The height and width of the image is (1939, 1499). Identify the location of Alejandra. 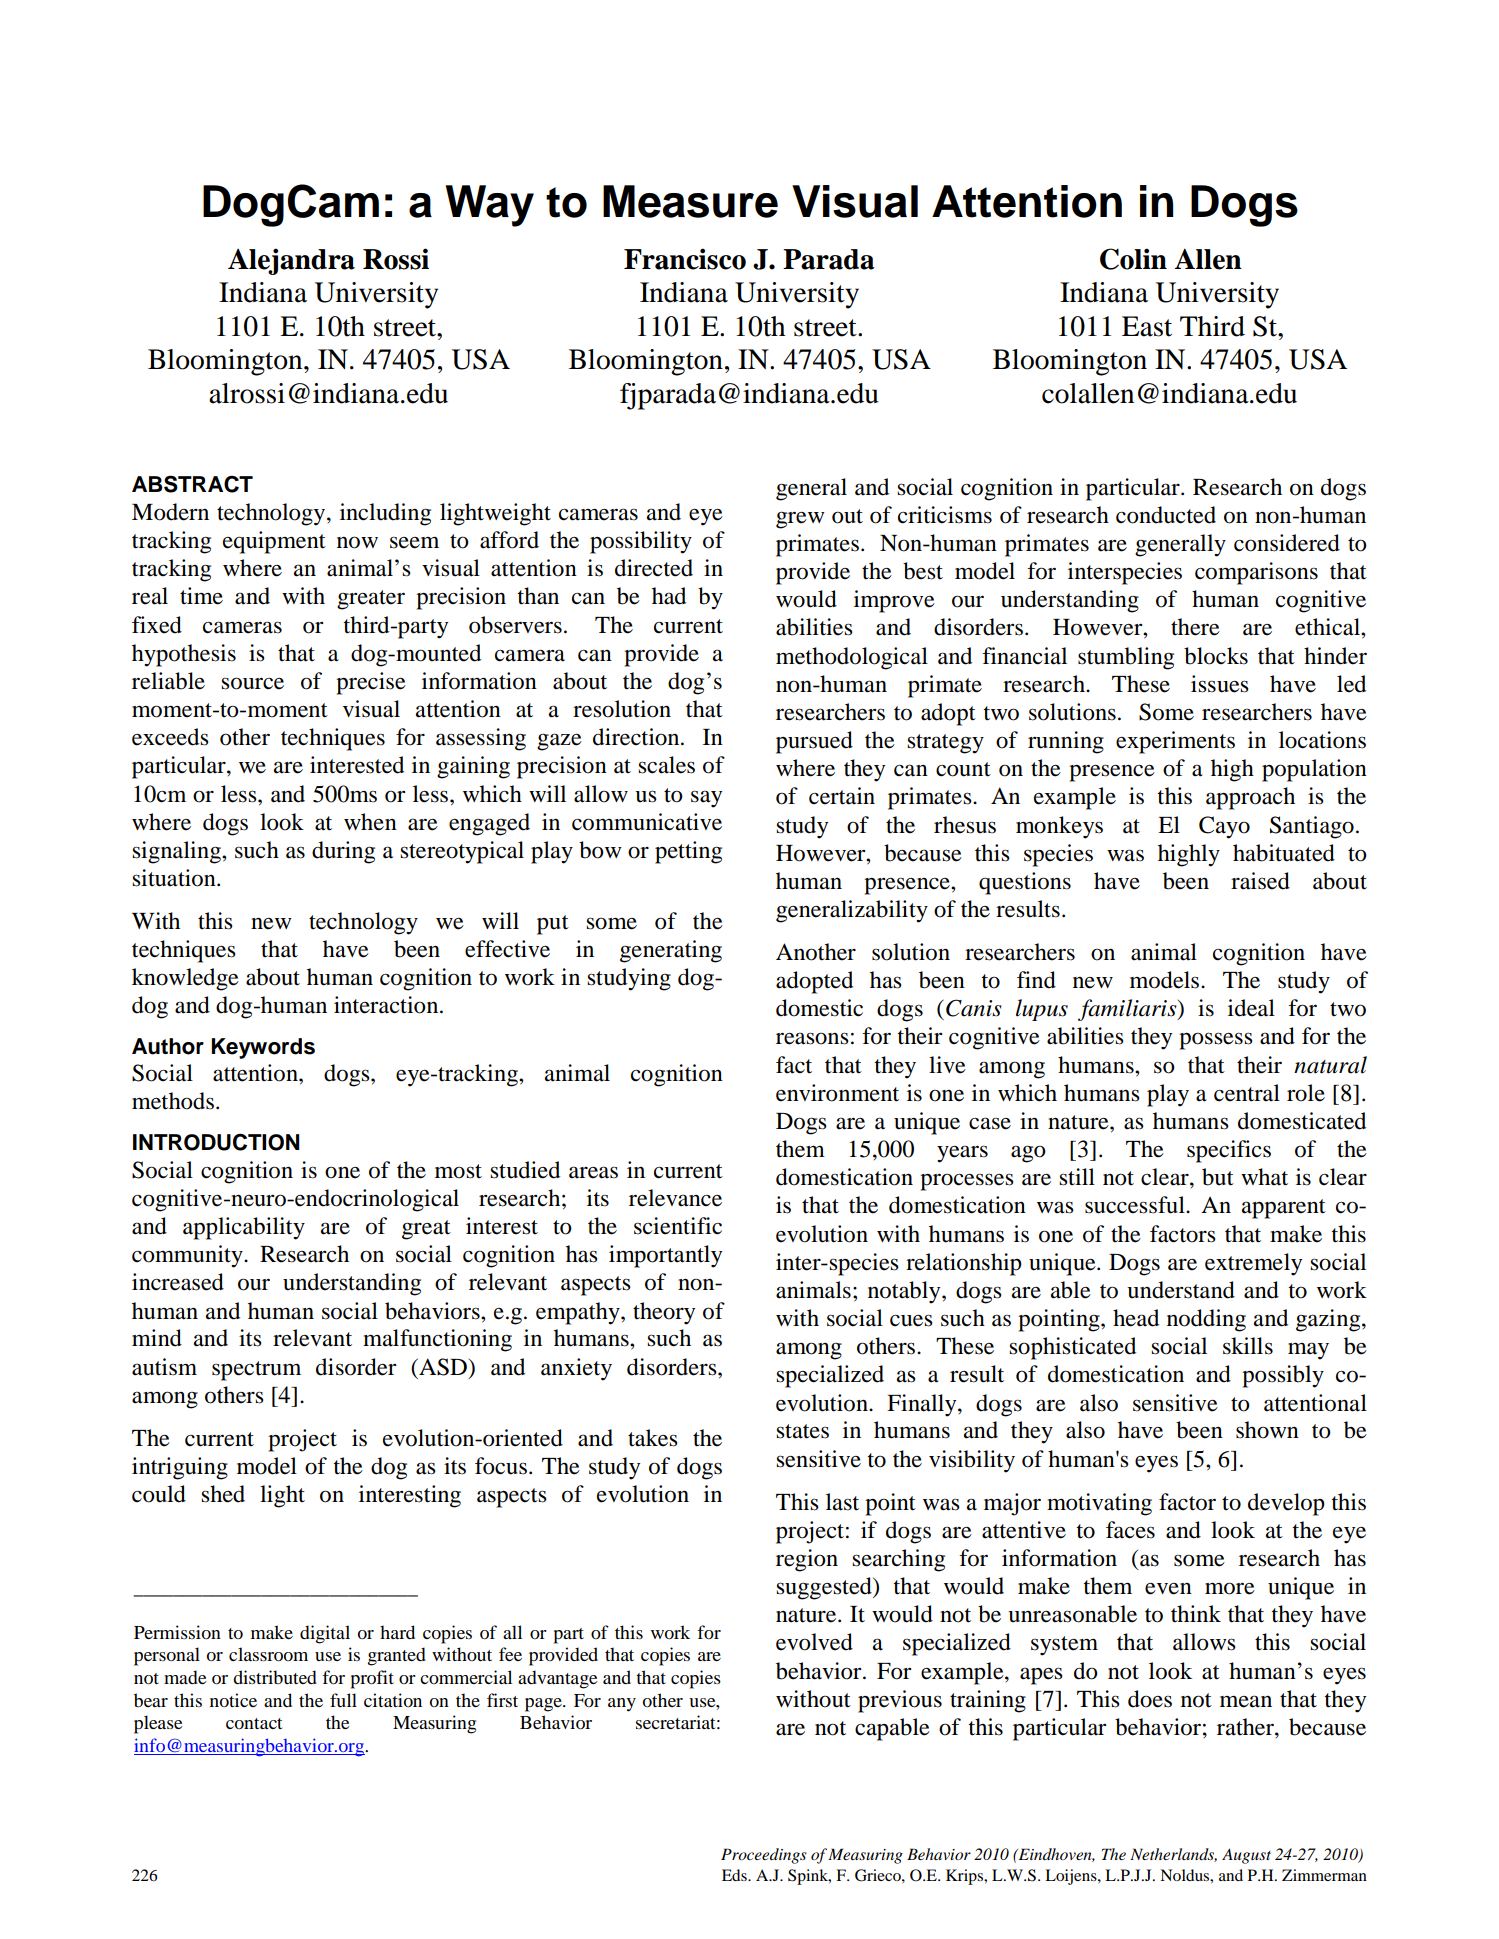
(291, 261).
